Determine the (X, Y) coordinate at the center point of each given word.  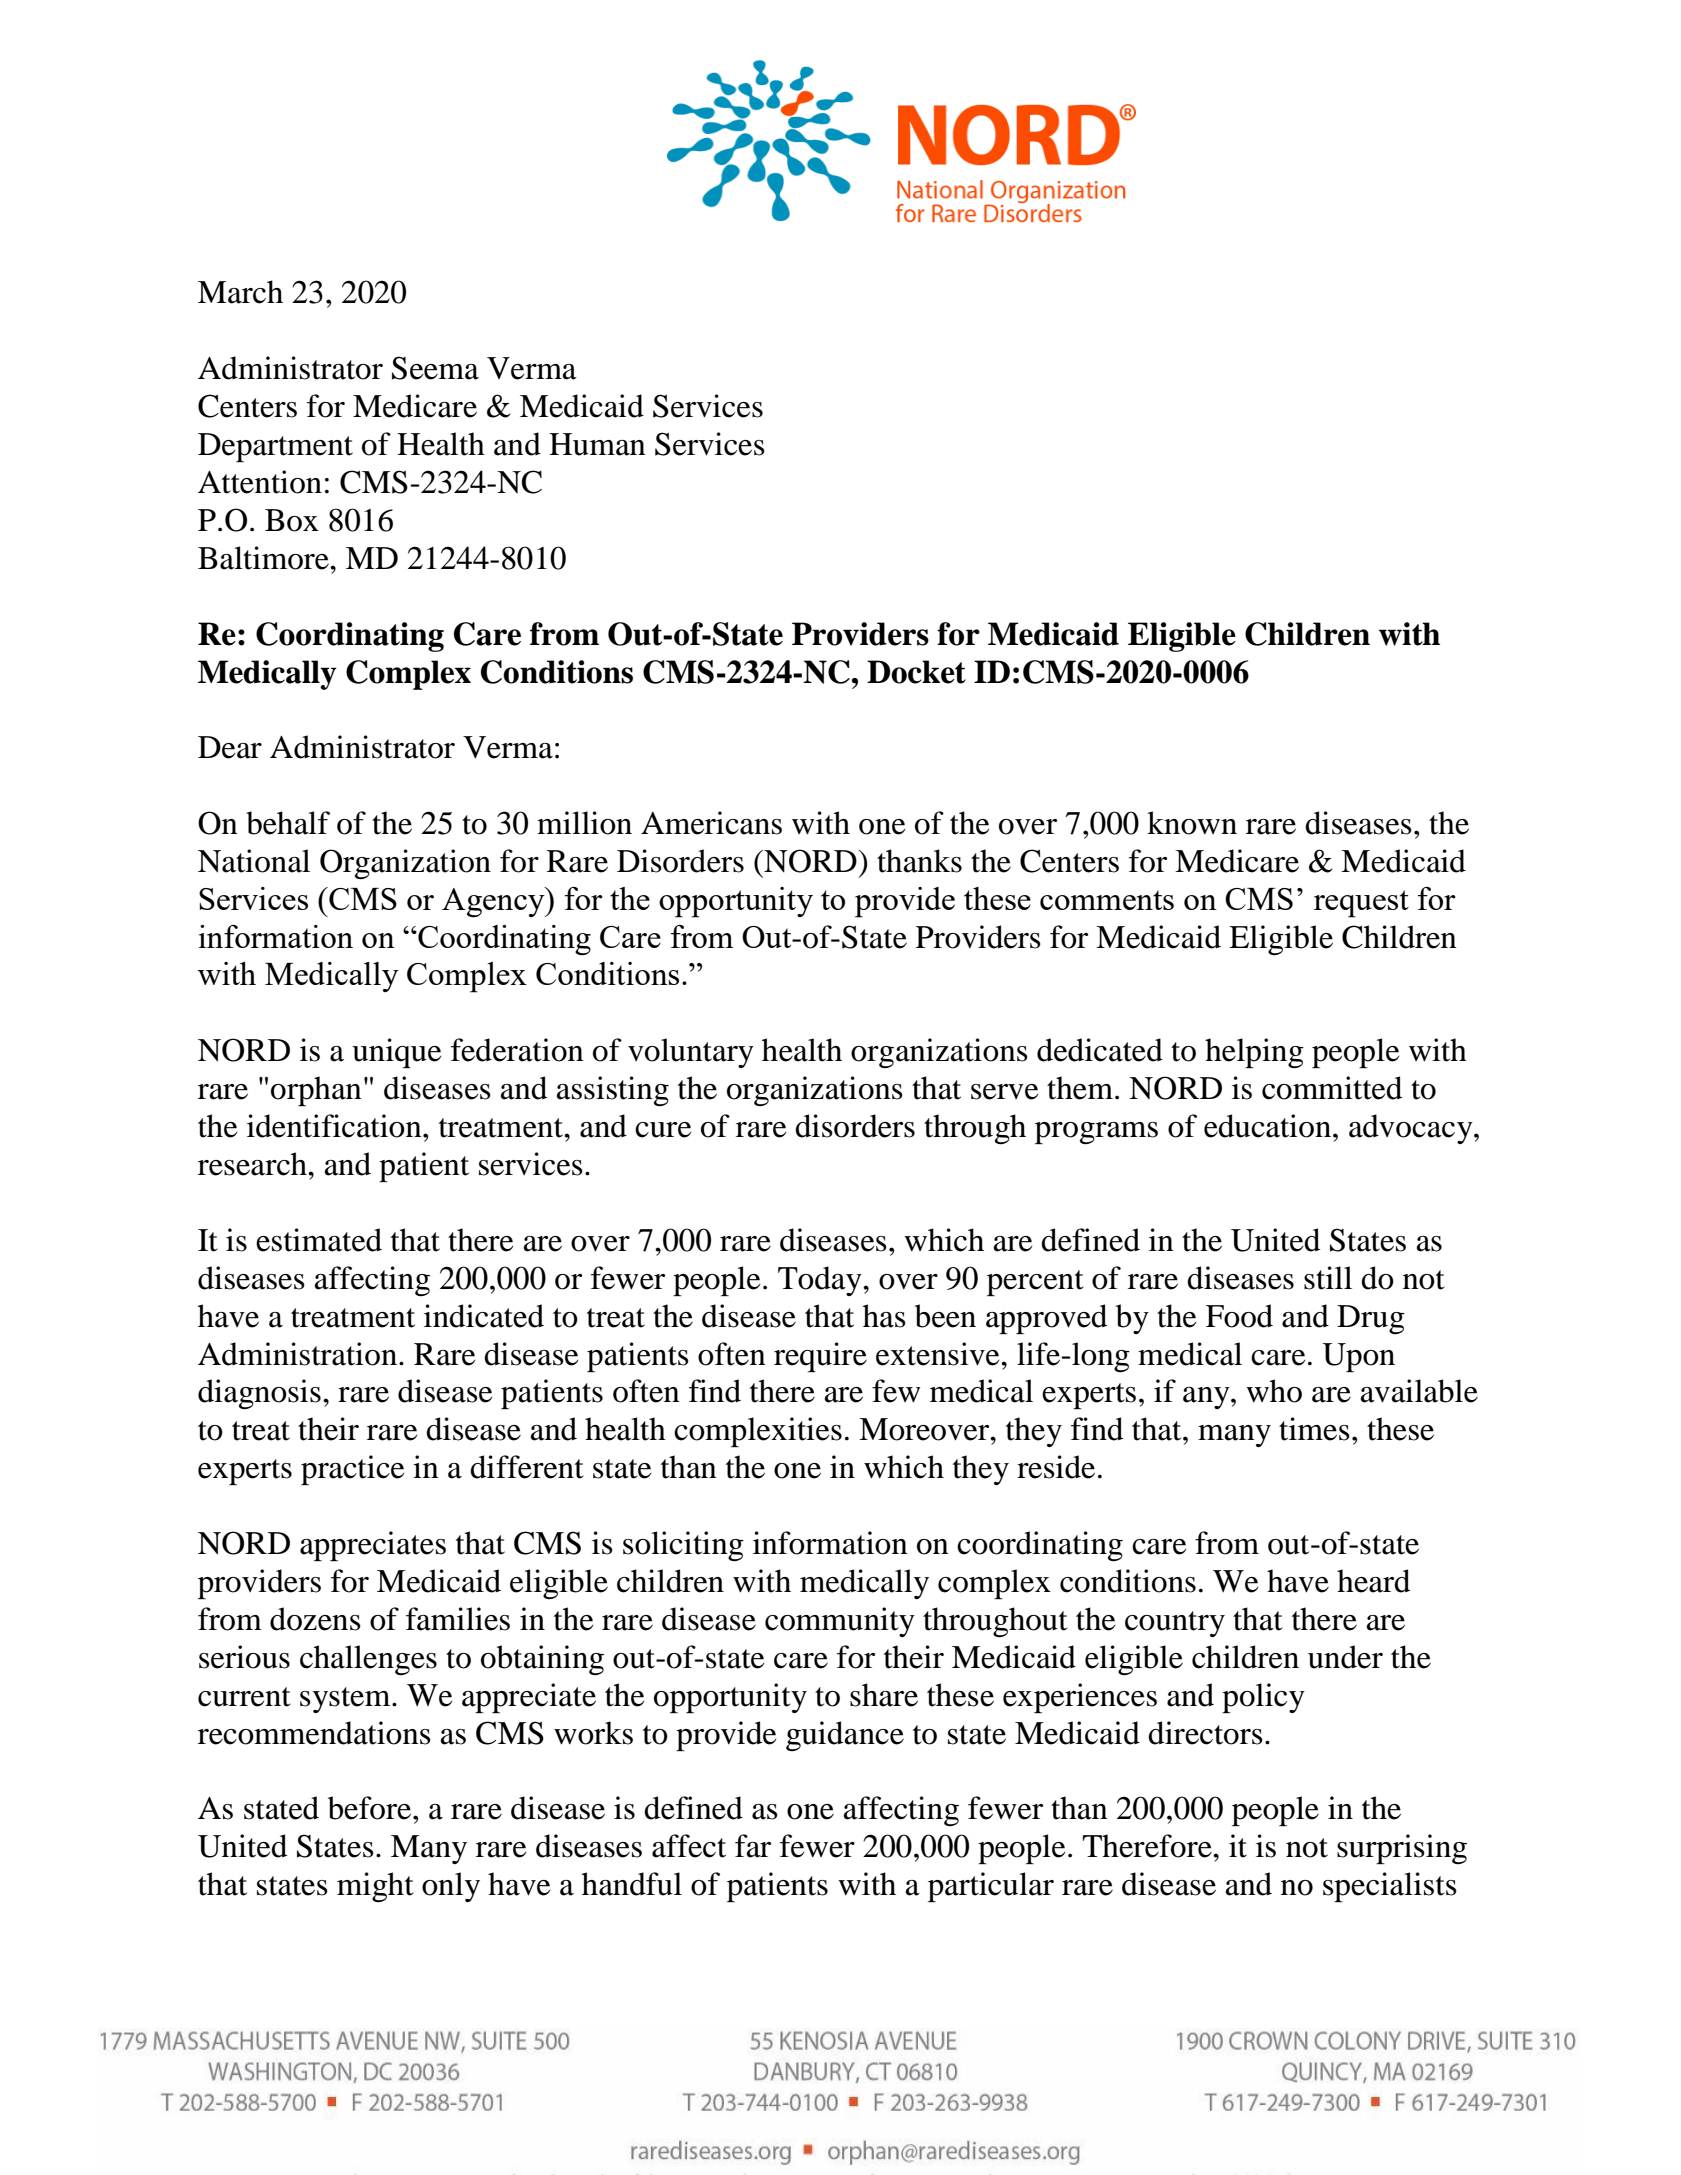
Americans (711, 823)
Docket (916, 672)
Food (1239, 1316)
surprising (1402, 1849)
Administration (297, 1354)
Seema (435, 368)
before (371, 1808)
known (1192, 823)
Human (597, 444)
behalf (288, 823)
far (753, 1846)
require (820, 1357)
